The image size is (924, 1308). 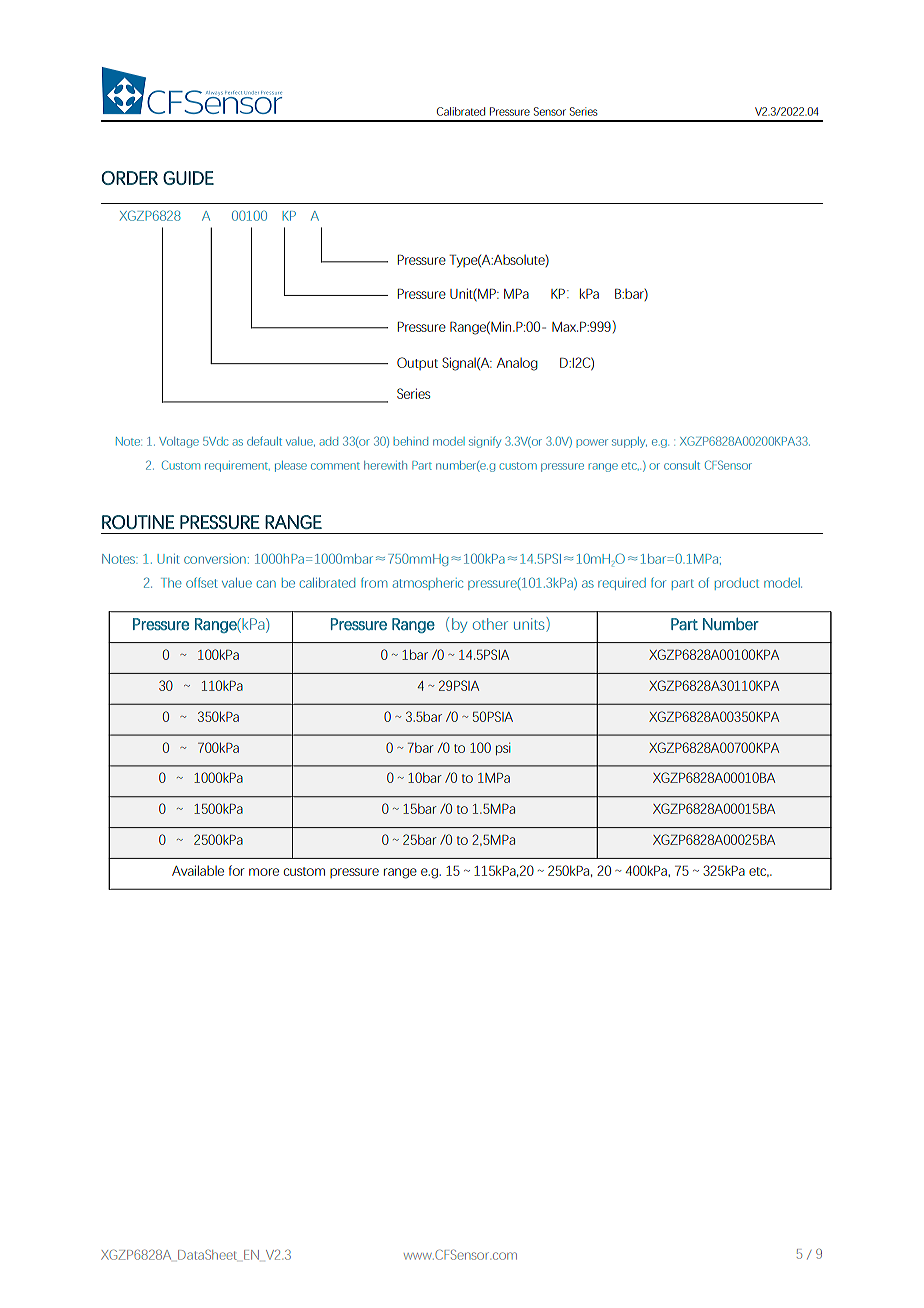 I want to click on Available, so click(x=198, y=870).
